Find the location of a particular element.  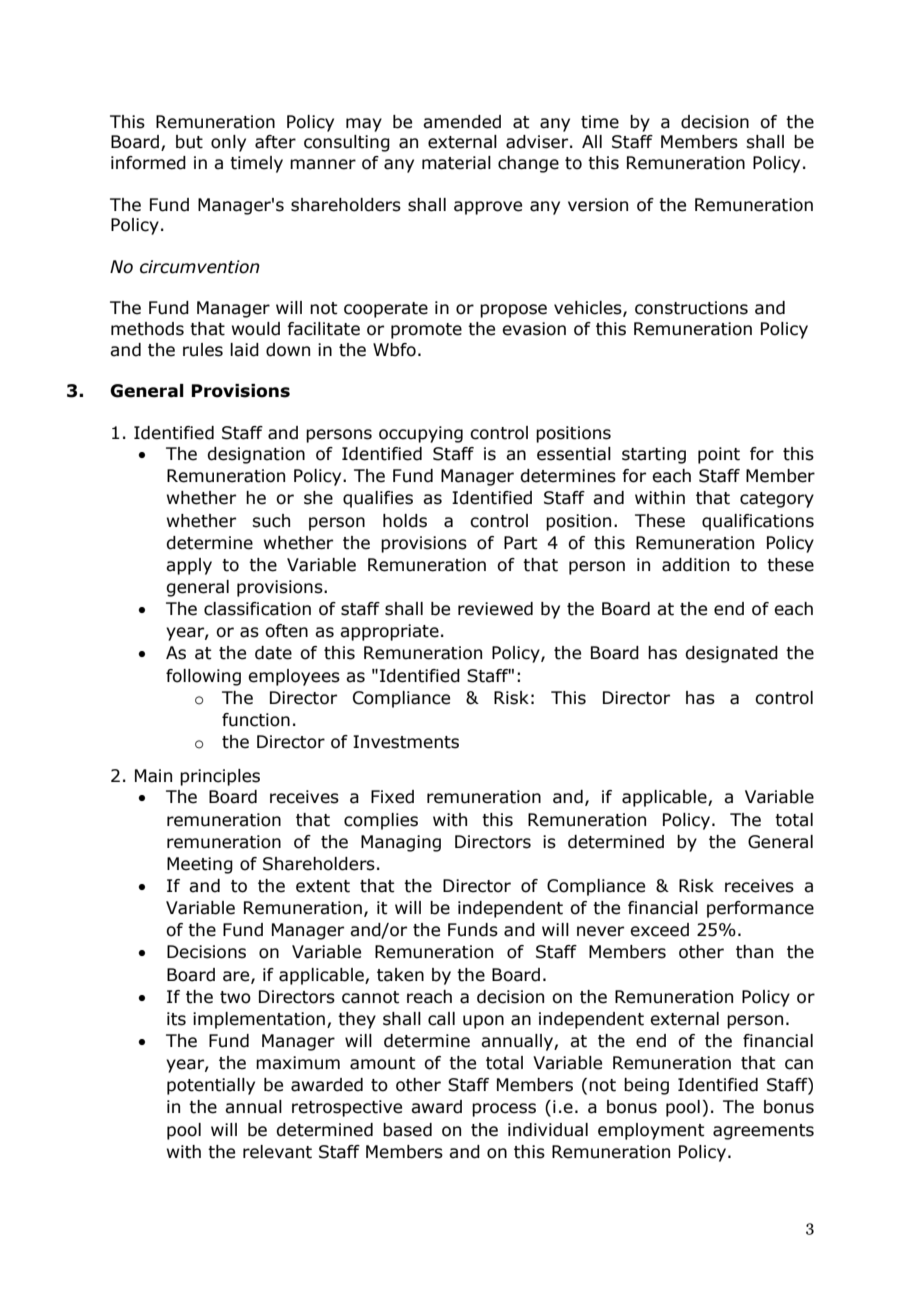

employment is located at coordinates (651, 1131).
